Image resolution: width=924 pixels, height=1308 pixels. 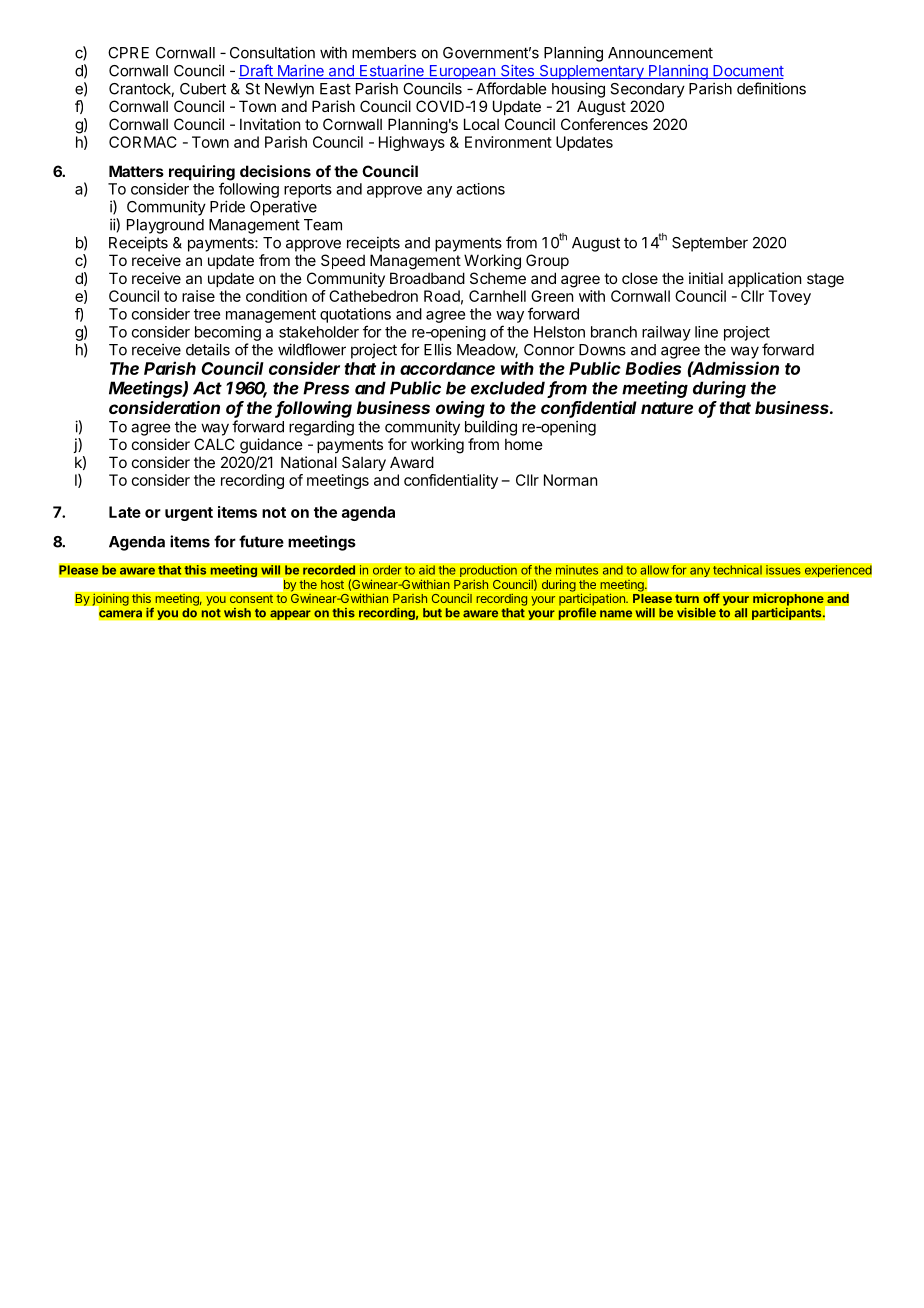 I want to click on but, so click(x=432, y=613).
